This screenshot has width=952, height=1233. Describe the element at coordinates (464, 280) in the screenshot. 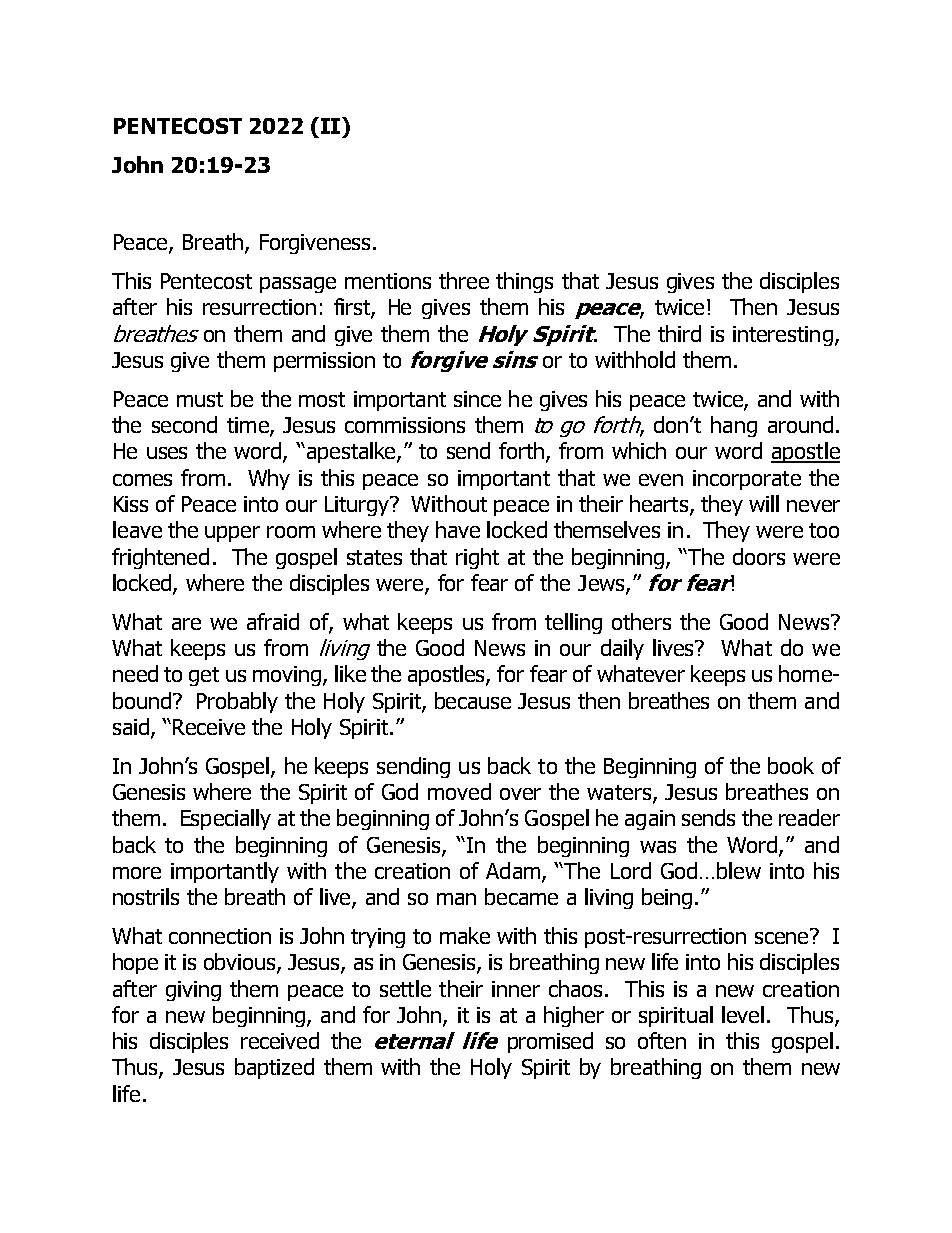

I see `three` at that location.
